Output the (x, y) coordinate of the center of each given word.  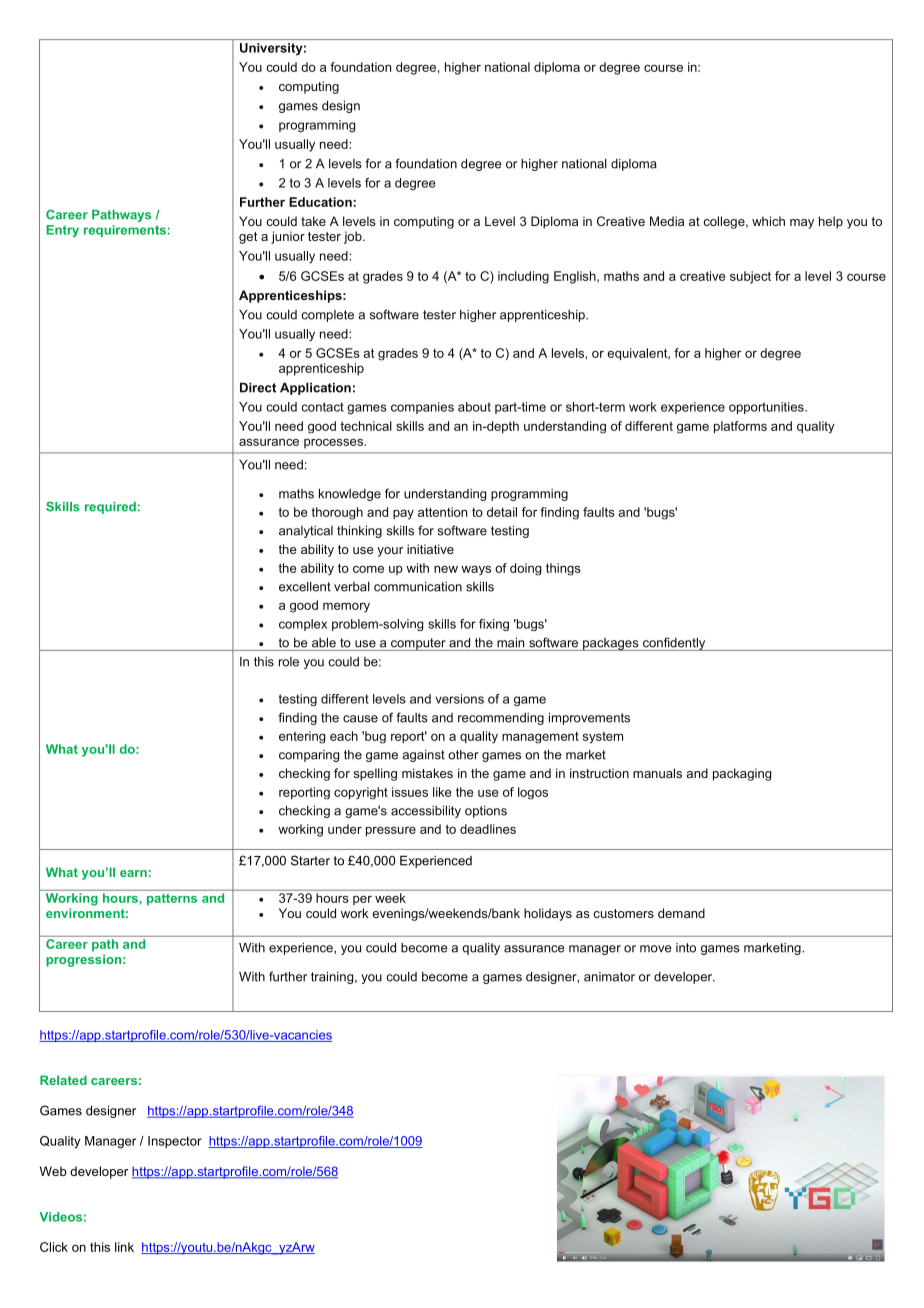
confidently (674, 644)
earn (133, 873)
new (446, 569)
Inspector (175, 1142)
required (110, 508)
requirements (125, 231)
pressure (391, 831)
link (124, 1247)
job (354, 237)
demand (681, 913)
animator (609, 977)
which (768, 221)
